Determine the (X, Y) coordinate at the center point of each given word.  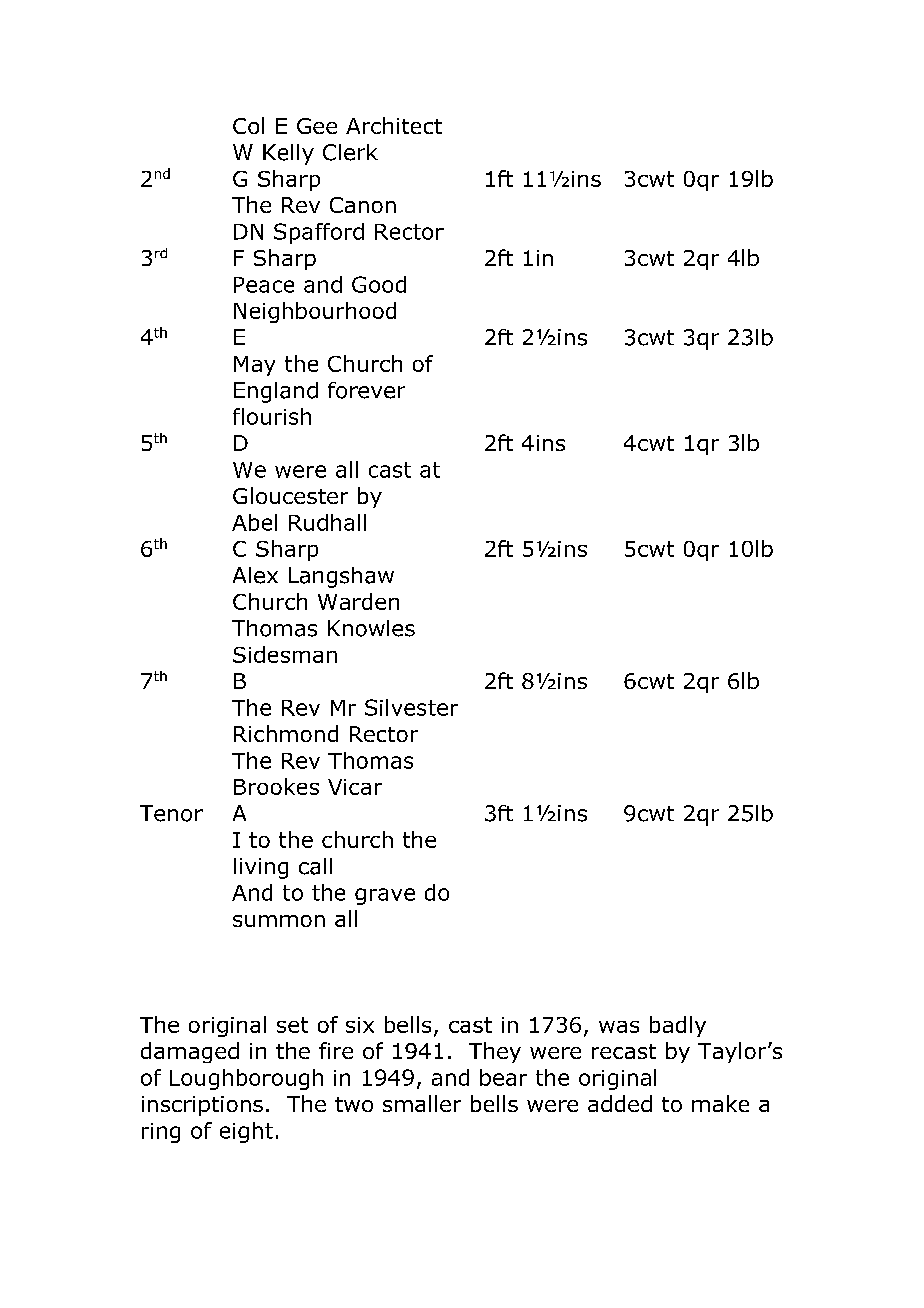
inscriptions (202, 1106)
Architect (394, 125)
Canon (363, 205)
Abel (254, 522)
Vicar (355, 787)
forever (366, 390)
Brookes (276, 786)
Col (248, 125)
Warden (358, 601)
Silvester (411, 707)
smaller (422, 1103)
